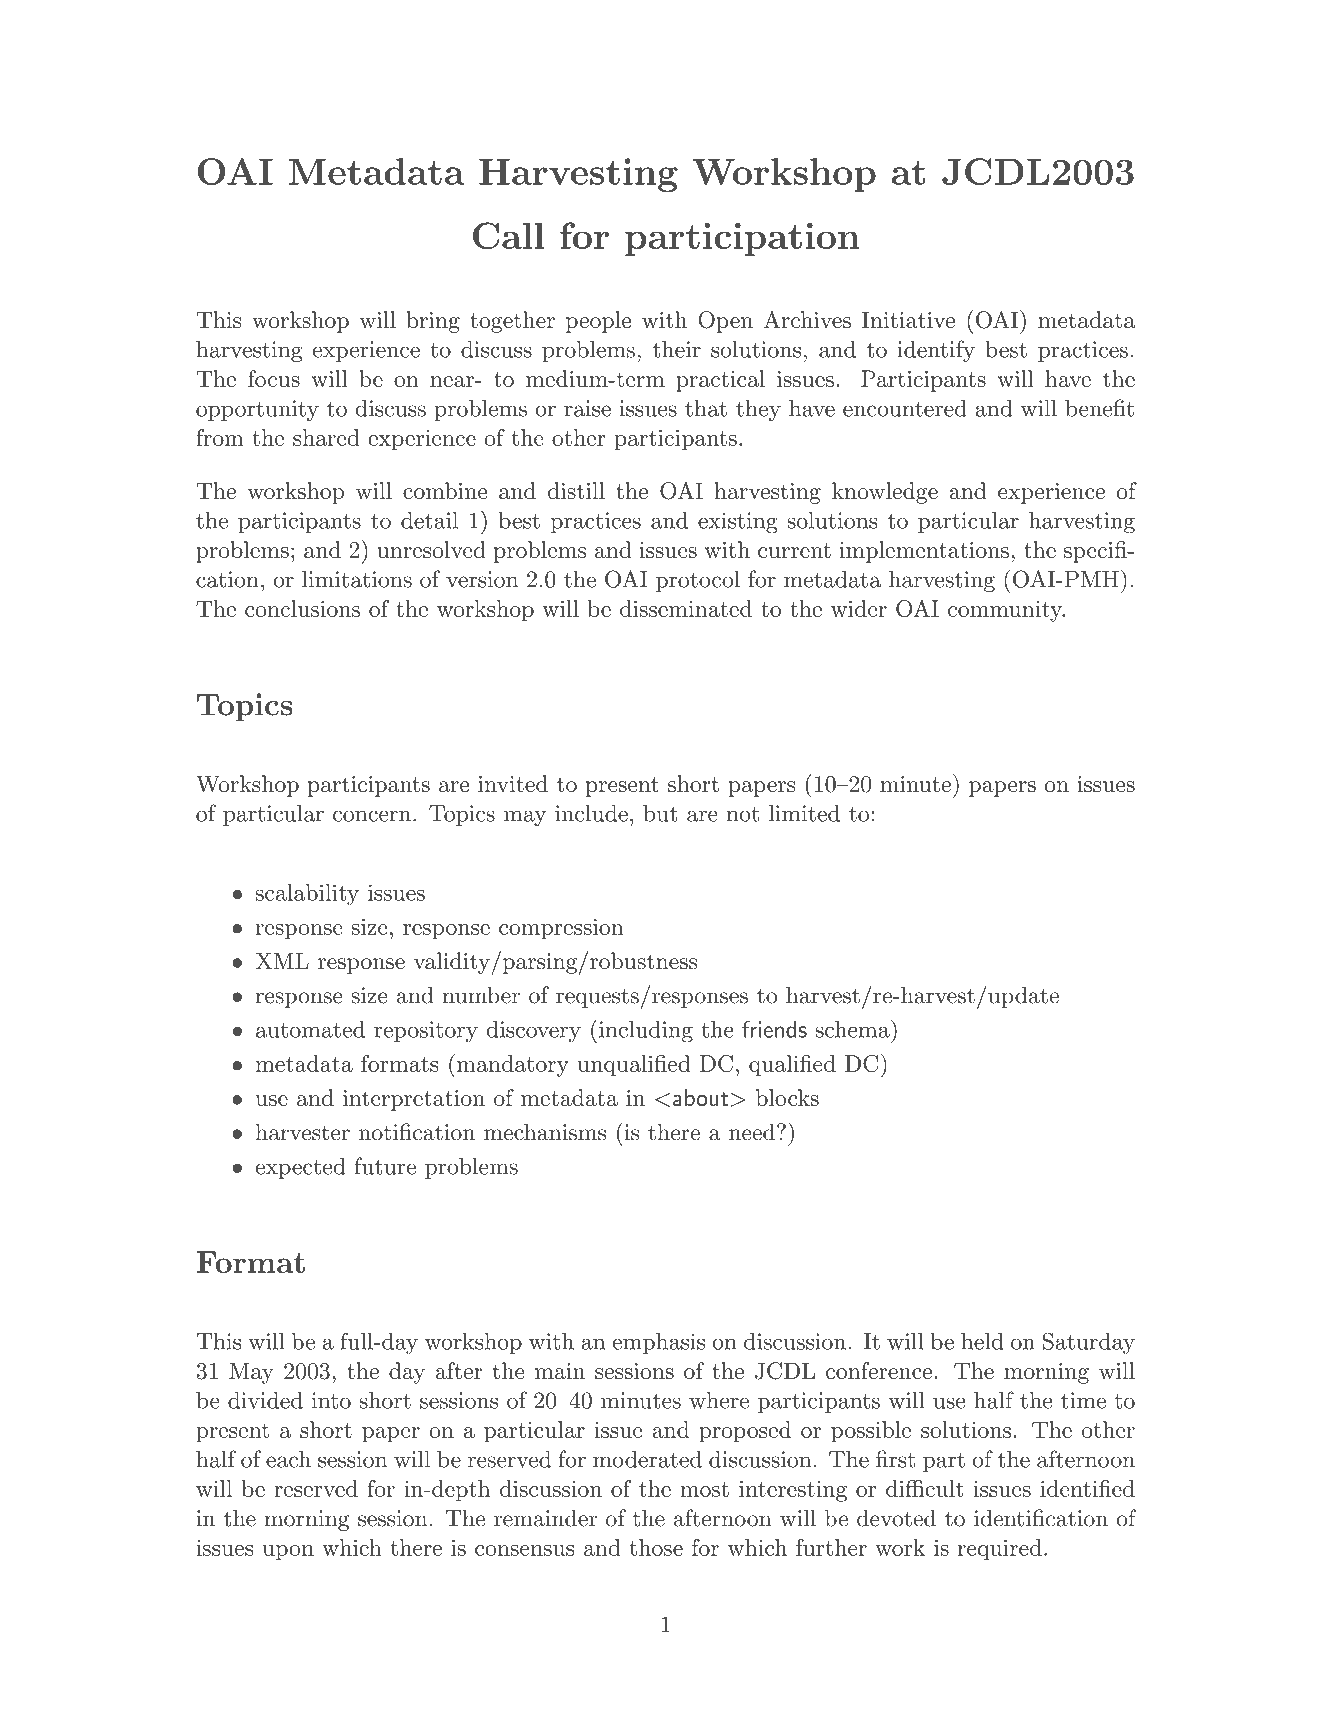 This screenshot has height=1722, width=1331. I want to click on implementations, so click(924, 552).
